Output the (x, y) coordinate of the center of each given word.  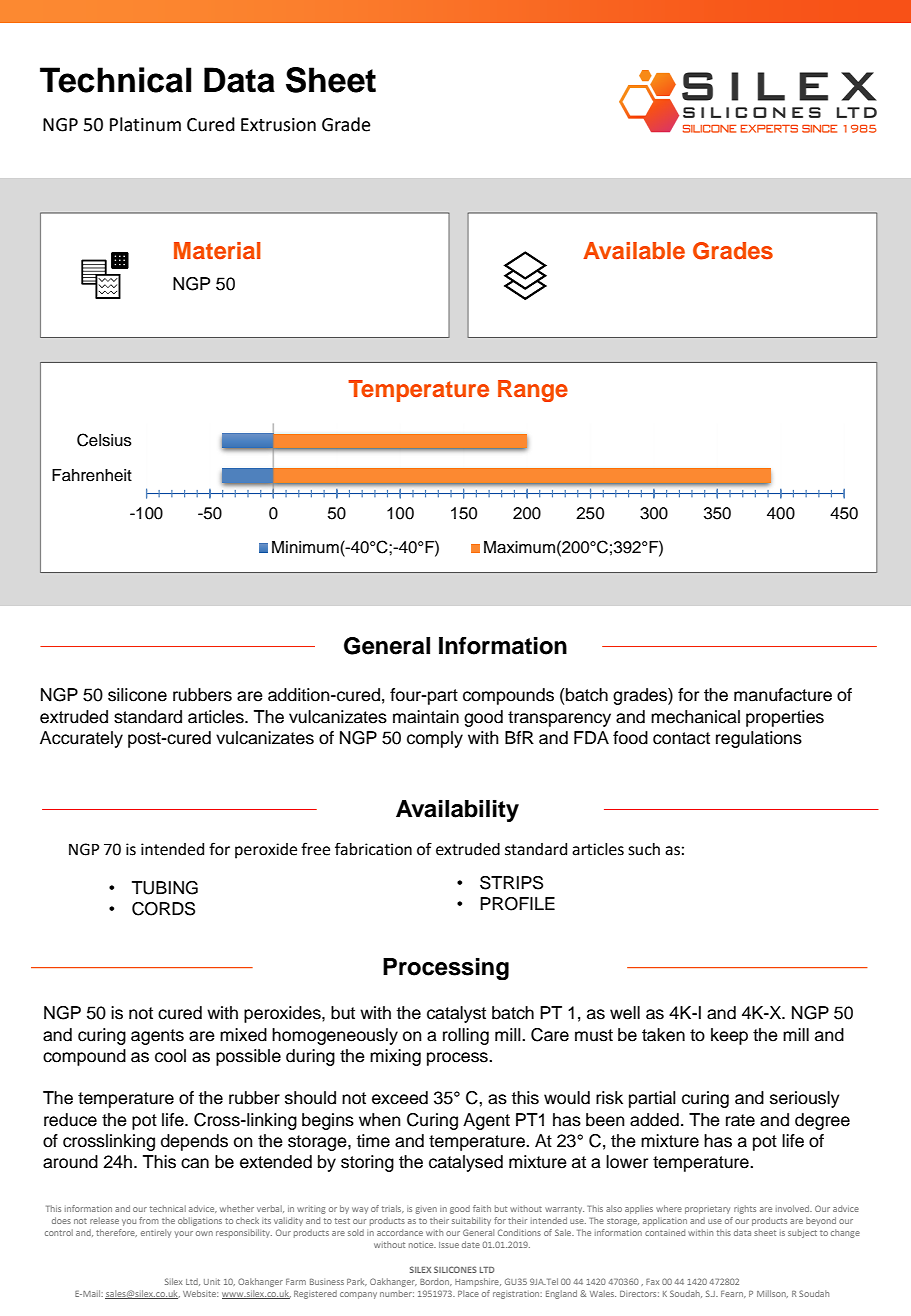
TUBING (165, 888)
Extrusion (278, 125)
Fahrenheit (92, 475)
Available (634, 251)
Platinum (145, 124)
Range (533, 391)
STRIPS (511, 883)
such (644, 849)
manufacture (783, 695)
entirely (156, 1233)
